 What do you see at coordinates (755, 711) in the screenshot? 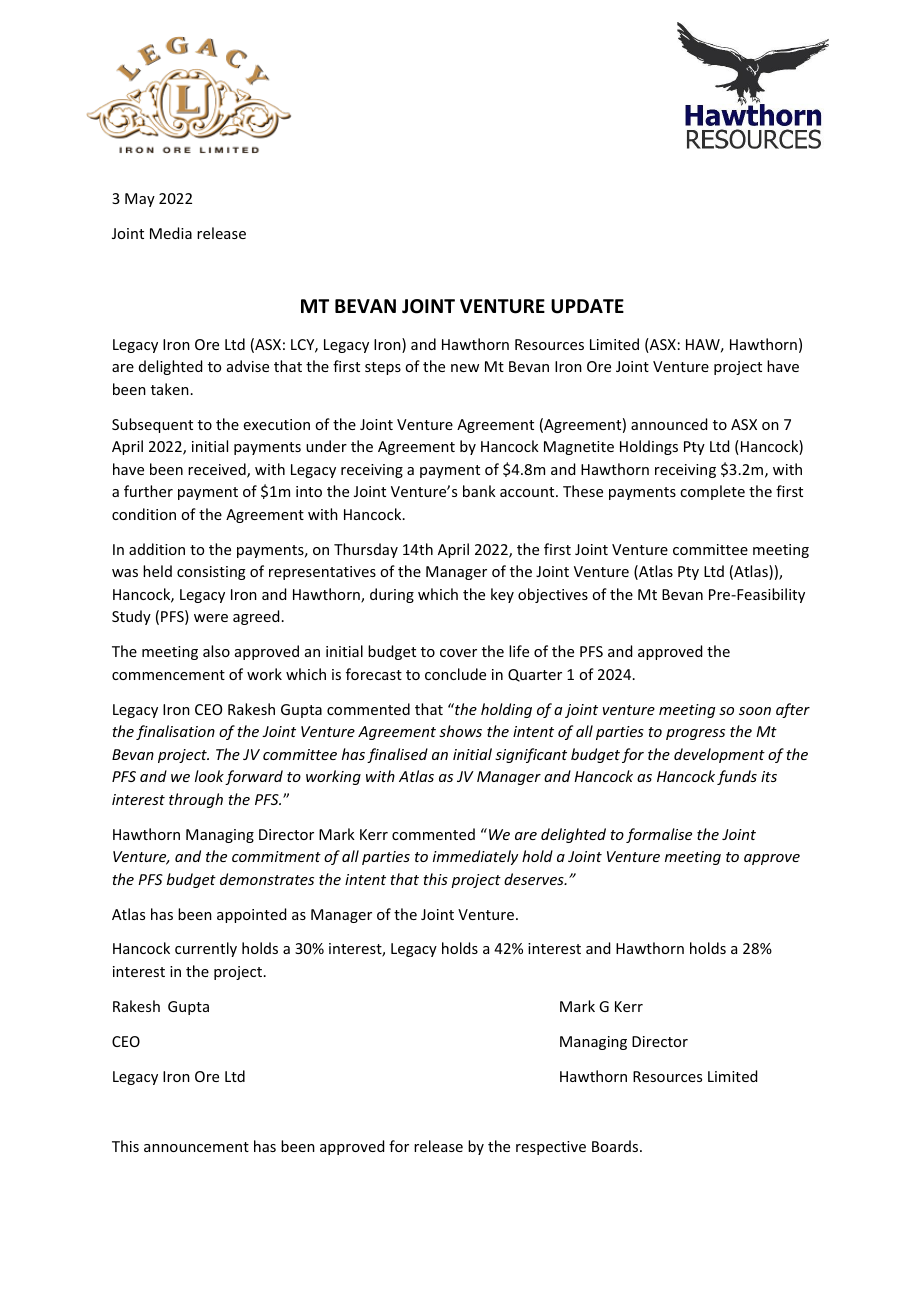
I see `soon` at bounding box center [755, 711].
